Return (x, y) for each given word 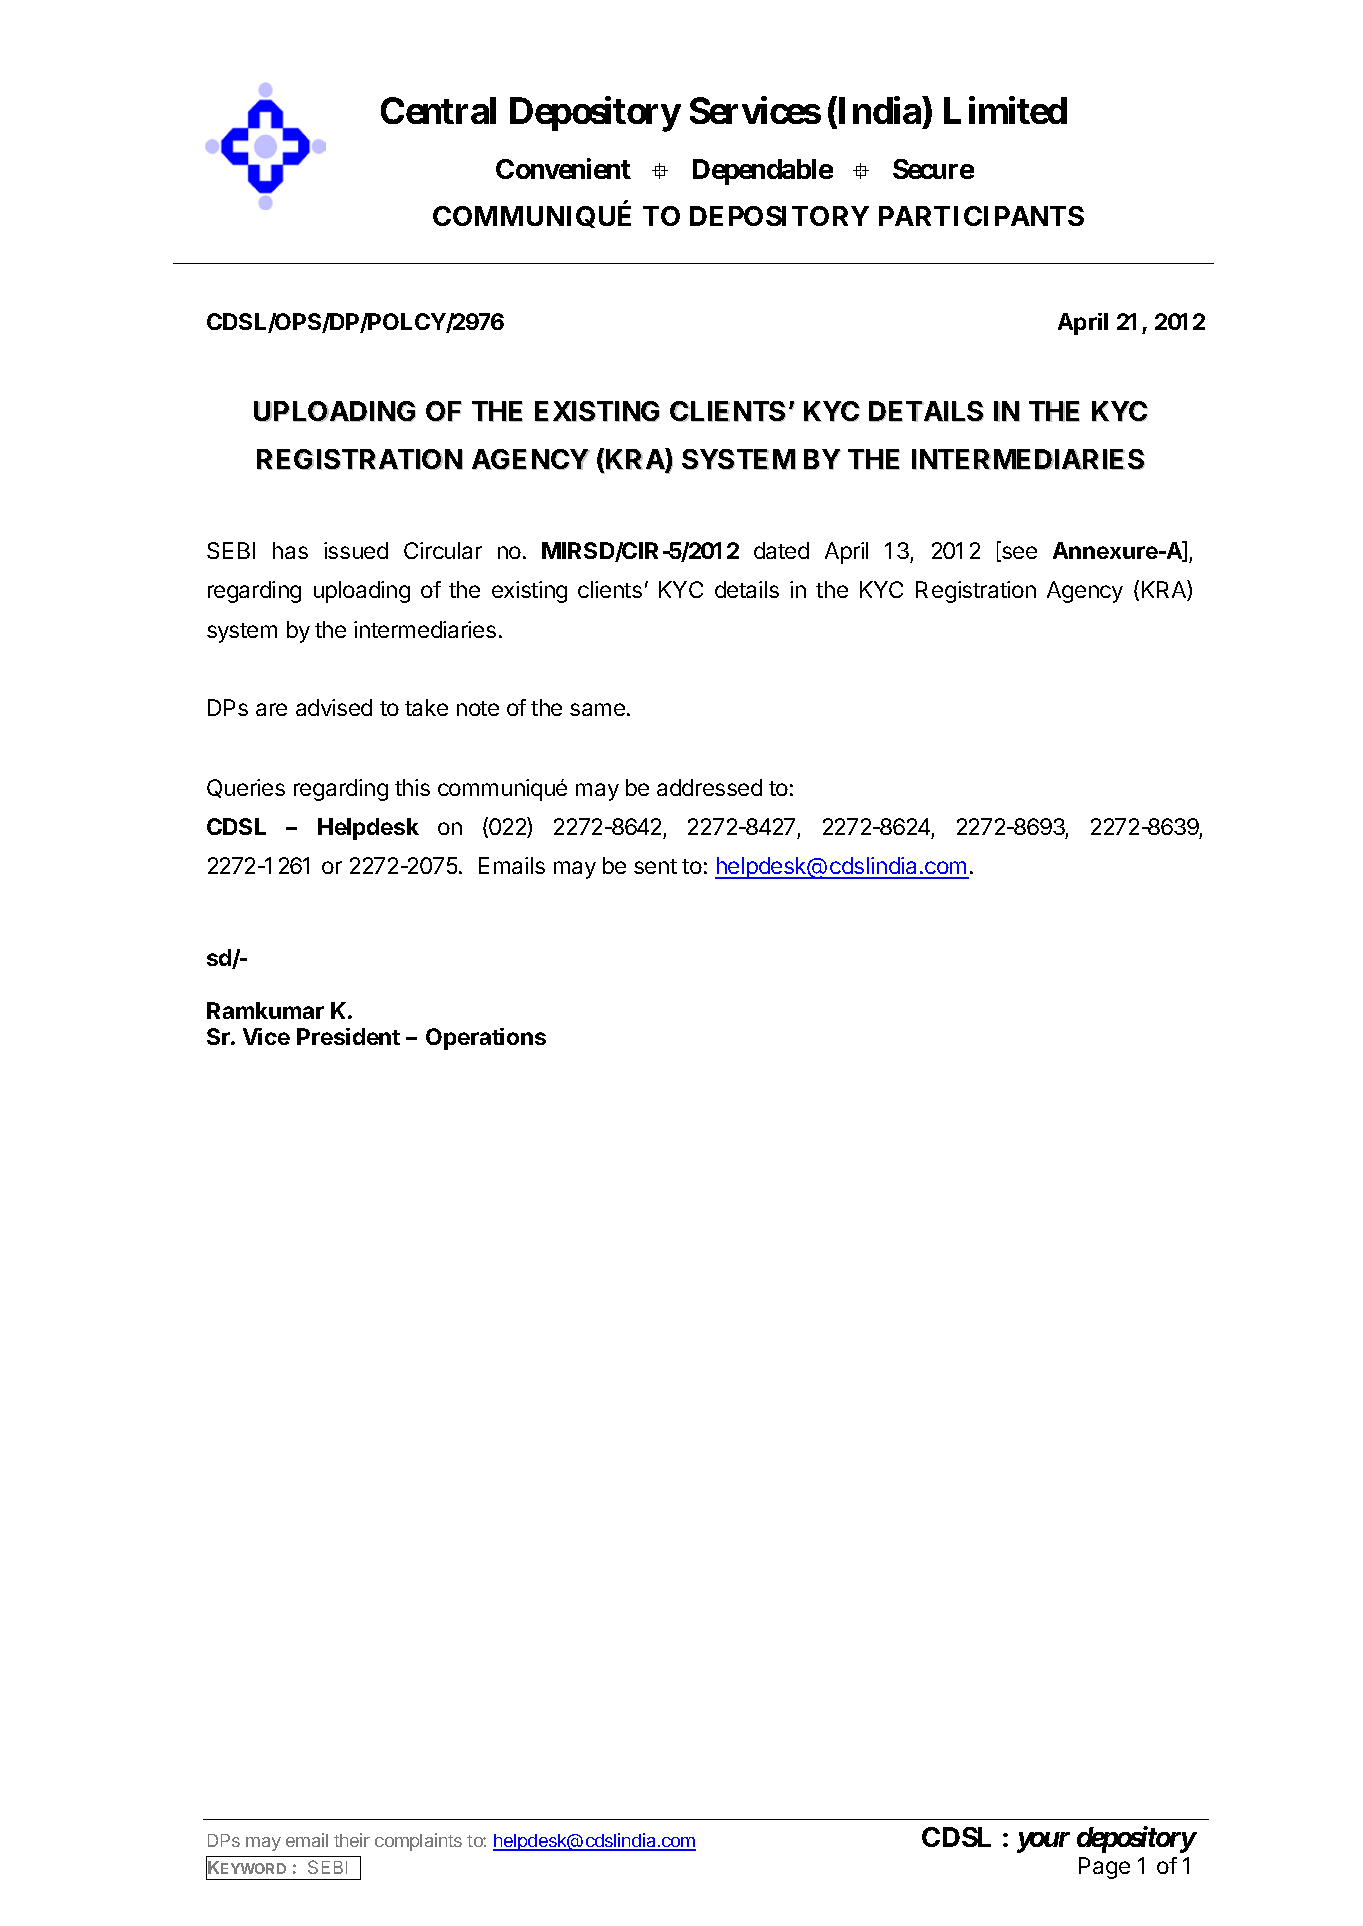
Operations (486, 1039)
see (1018, 554)
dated (781, 550)
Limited (1005, 110)
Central (438, 110)
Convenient (563, 168)
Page (1104, 1868)
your (1043, 1842)
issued (356, 550)
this (412, 787)
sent (655, 866)
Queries (246, 788)
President (348, 1036)
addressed (709, 787)
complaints (418, 1842)
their (352, 1840)
